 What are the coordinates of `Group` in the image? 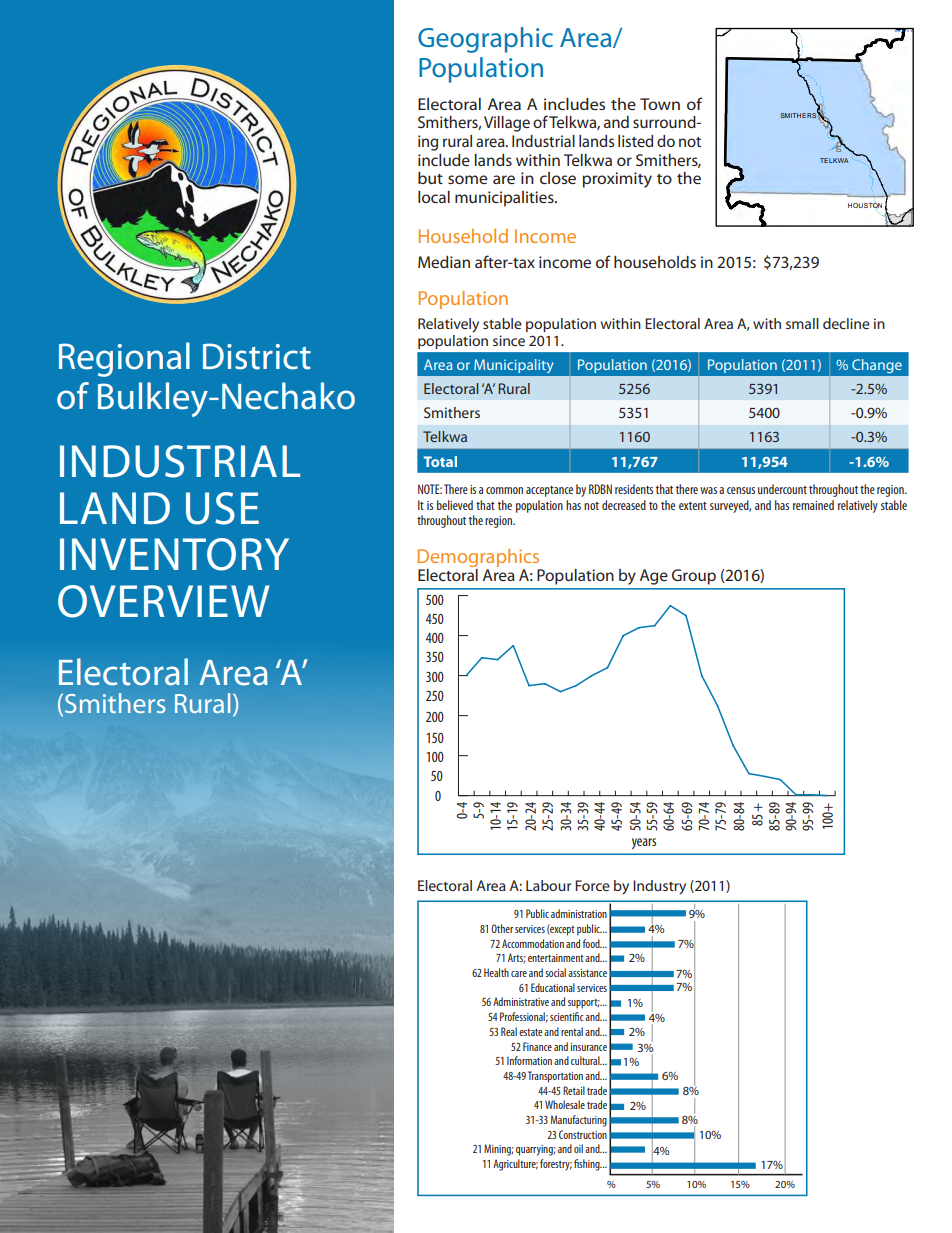 It's located at (694, 577).
